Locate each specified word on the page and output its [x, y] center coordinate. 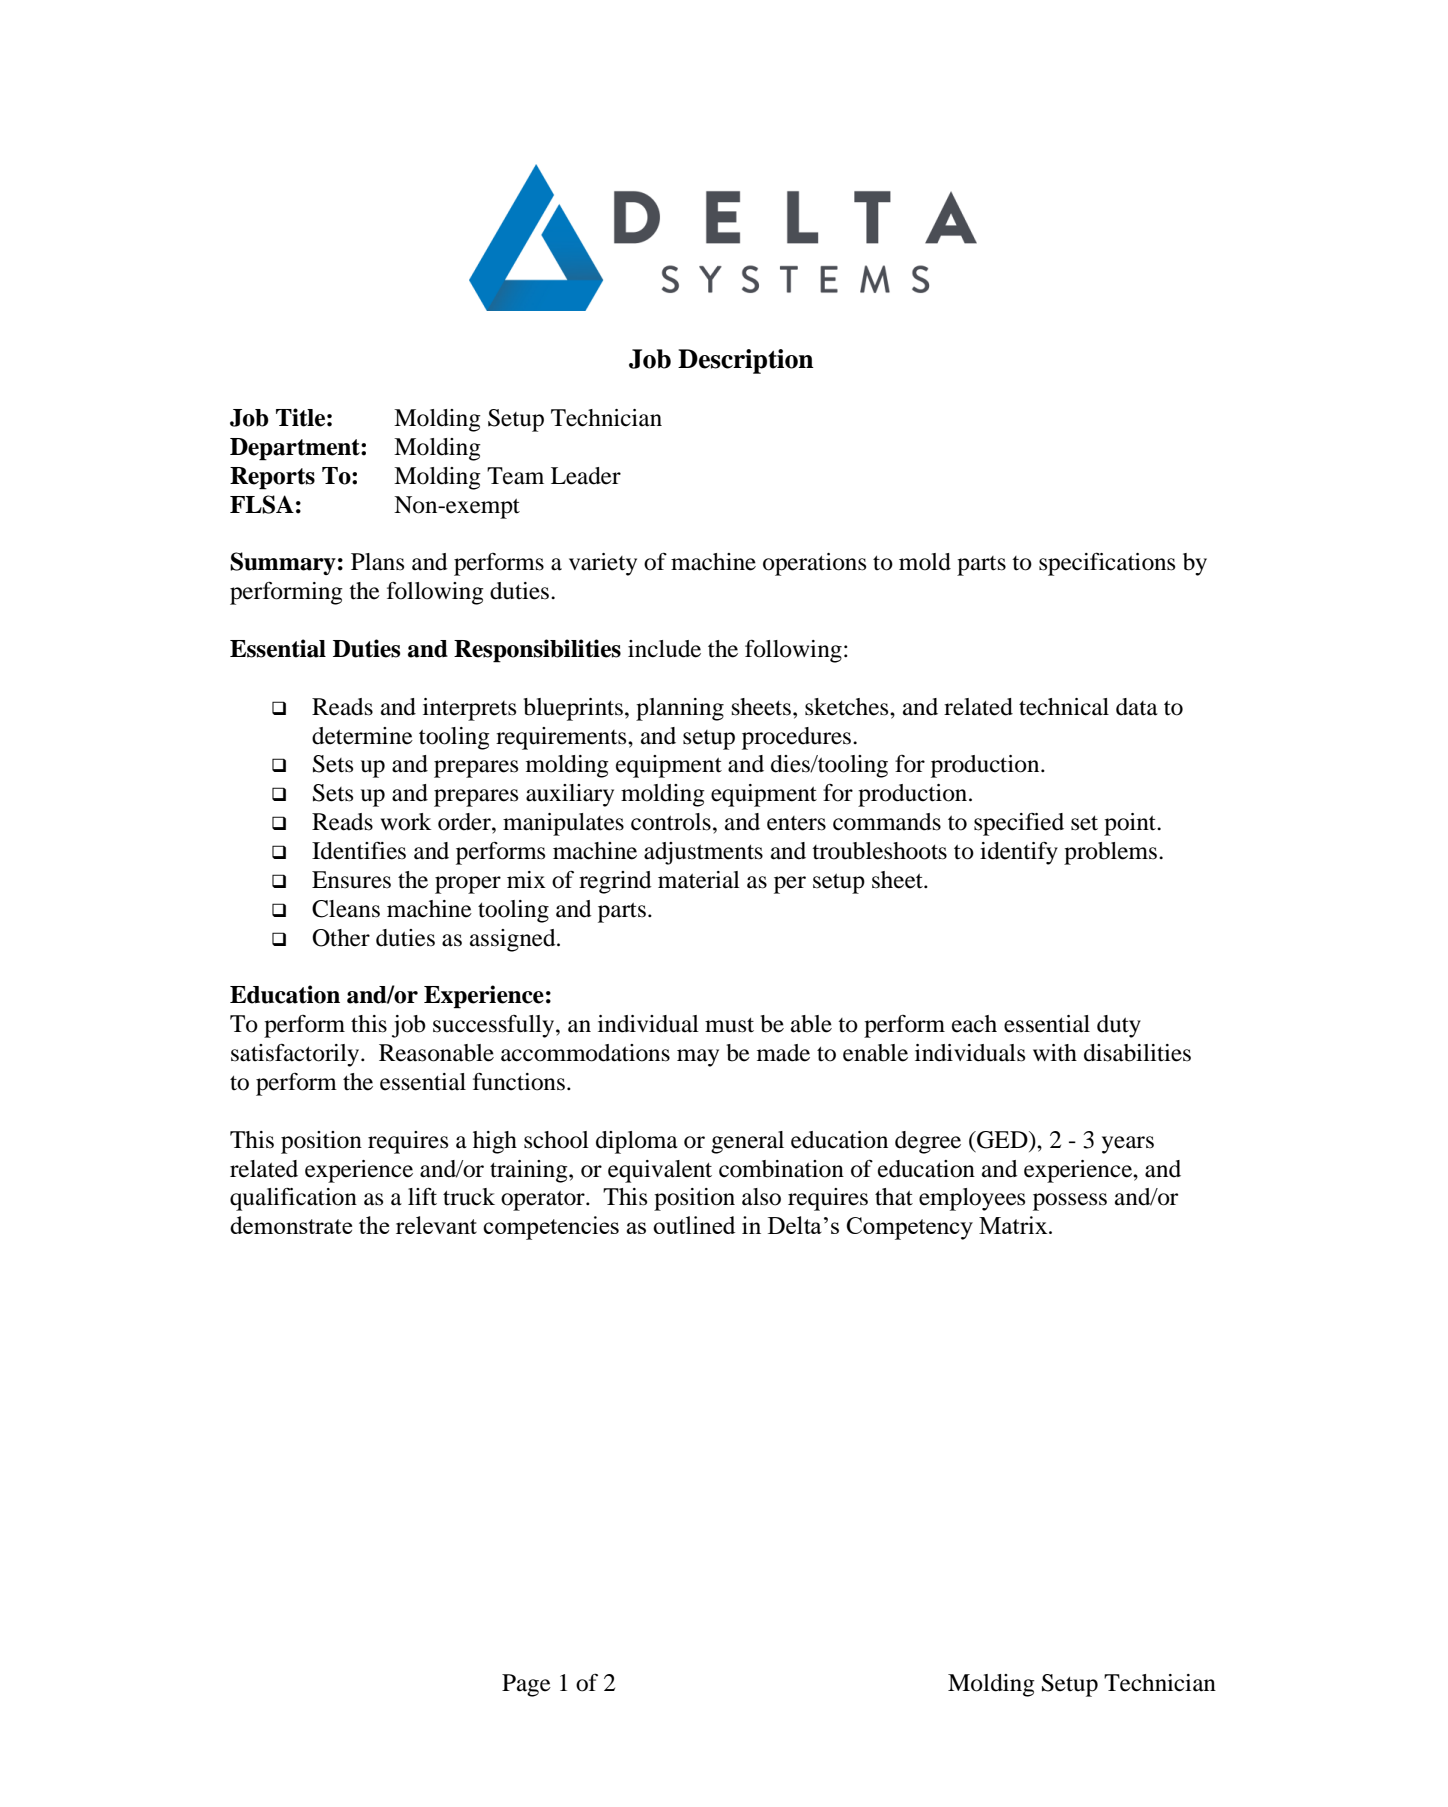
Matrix [1014, 1225]
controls [671, 822]
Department [296, 449]
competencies [551, 1228]
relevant [436, 1225]
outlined [694, 1225]
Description [746, 361]
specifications [1107, 564]
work [406, 822]
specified [1019, 824]
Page [526, 1685]
